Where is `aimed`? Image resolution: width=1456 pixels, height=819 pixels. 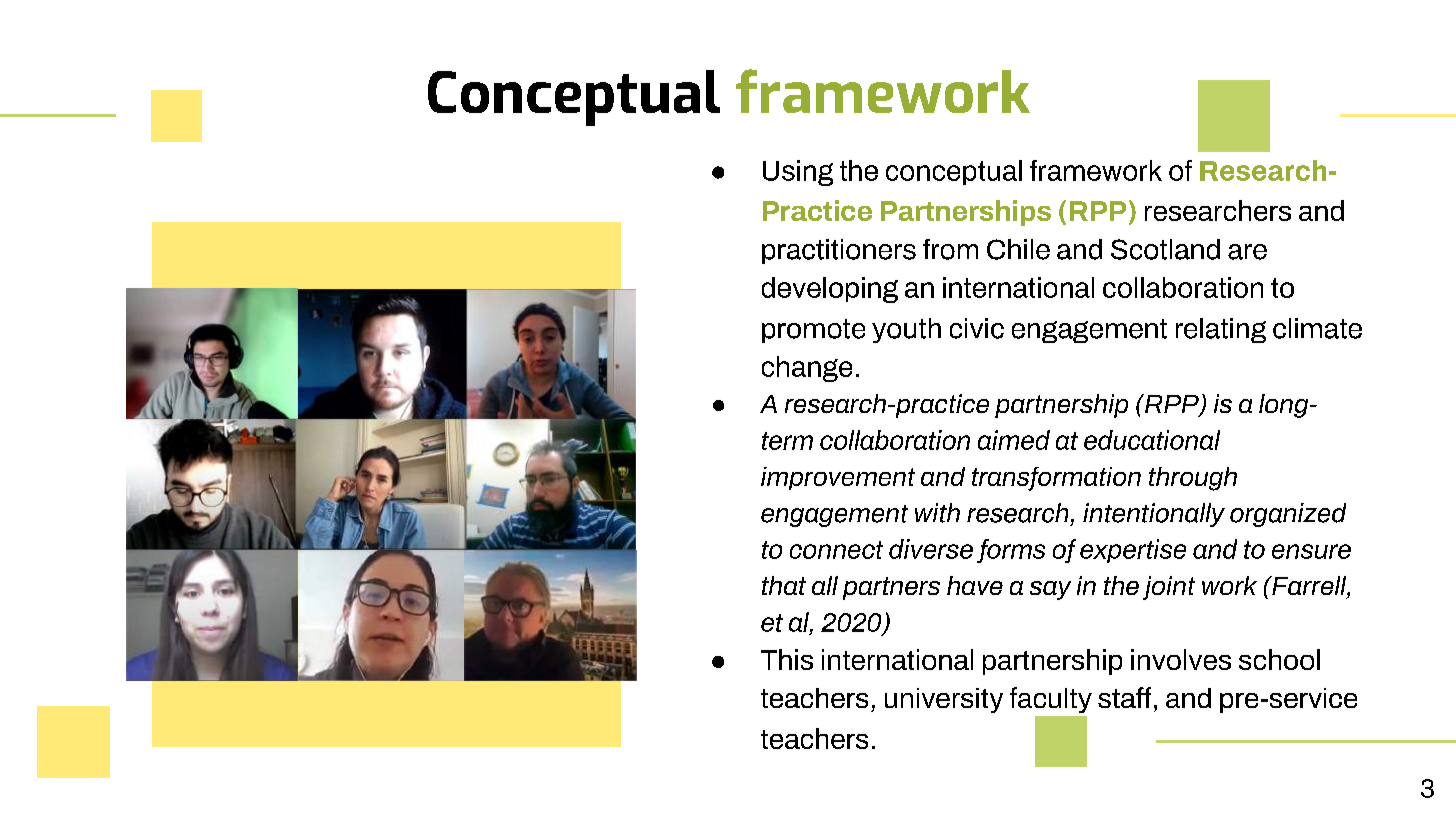 aimed is located at coordinates (1014, 440).
